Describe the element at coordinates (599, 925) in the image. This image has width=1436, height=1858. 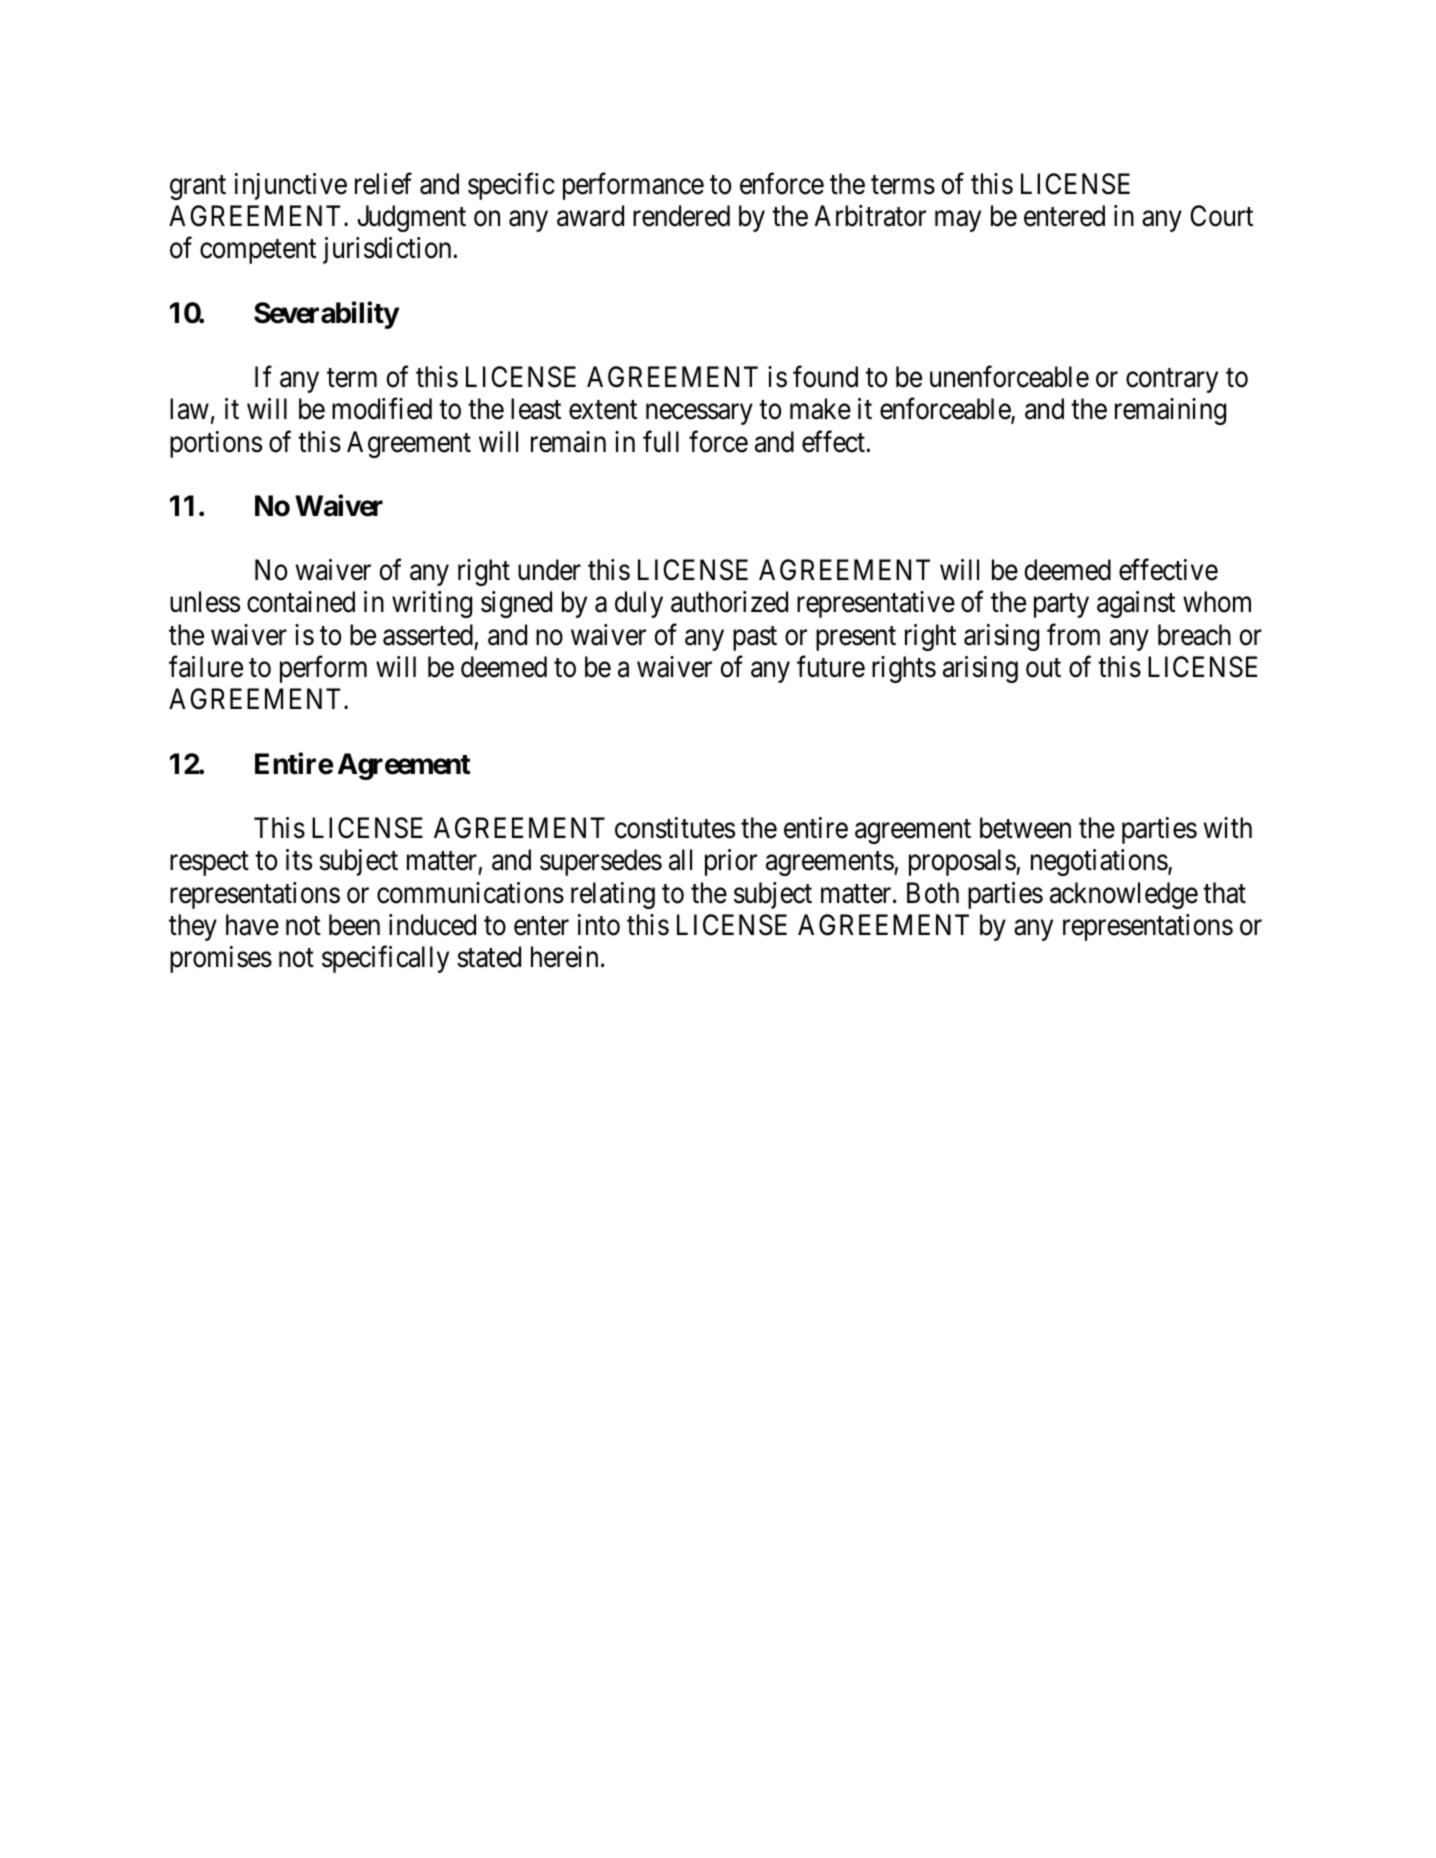
I see `into` at that location.
